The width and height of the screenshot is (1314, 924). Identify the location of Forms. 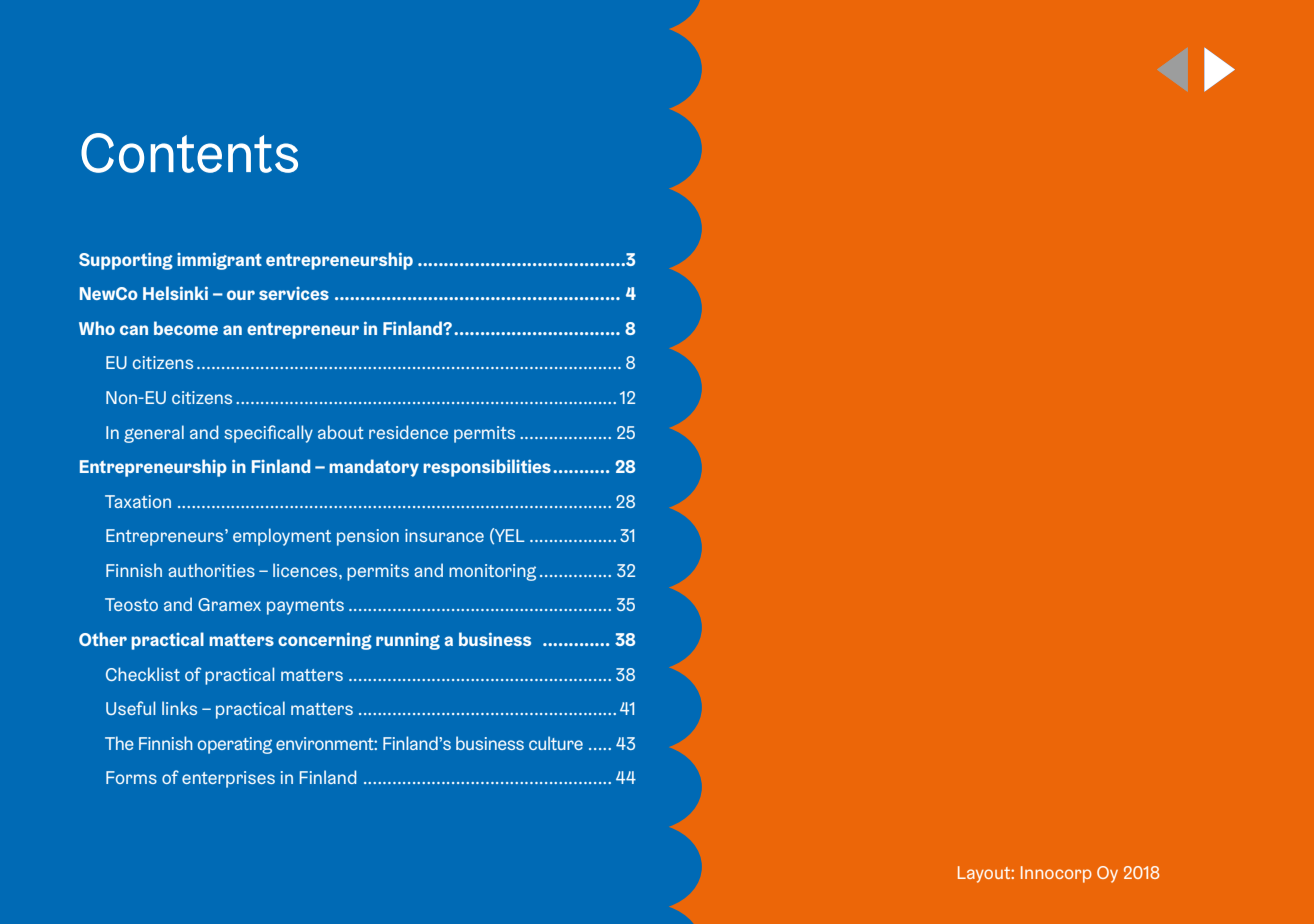
(131, 777).
